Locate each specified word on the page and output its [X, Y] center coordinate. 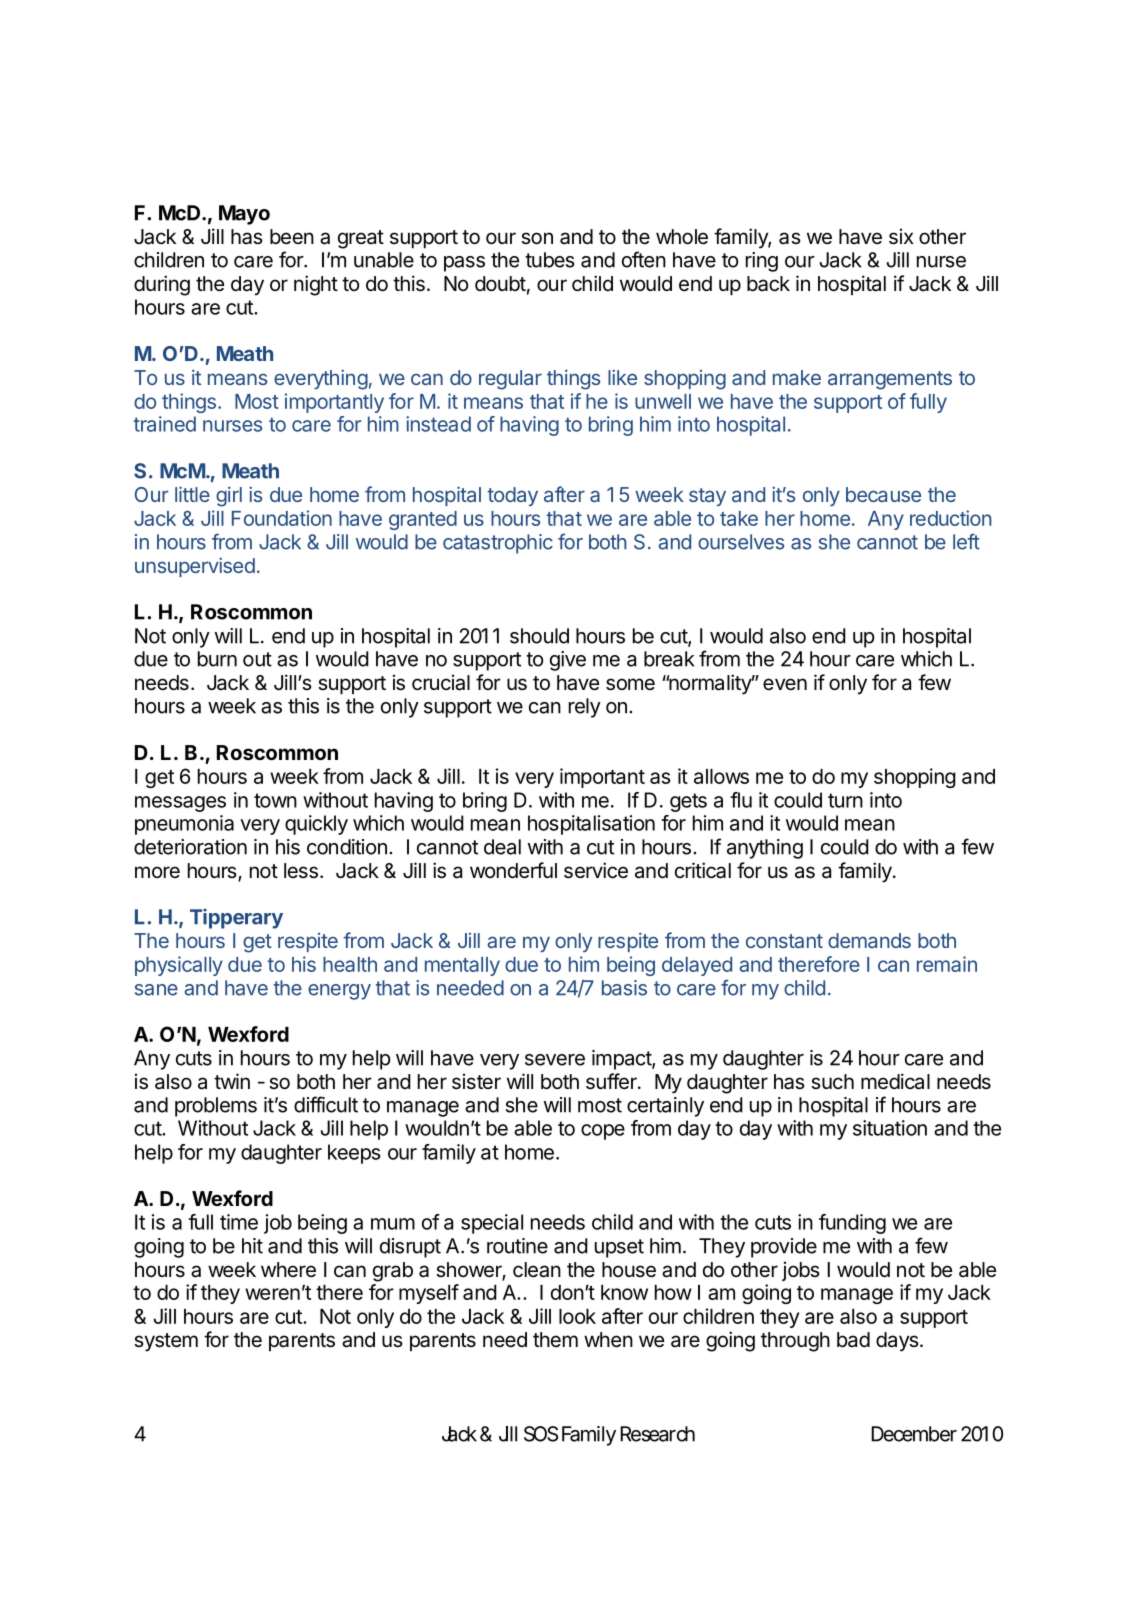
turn [845, 800]
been [292, 237]
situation [890, 1128]
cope [603, 1132]
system [166, 1342]
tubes [549, 260]
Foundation [282, 518]
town [275, 800]
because [883, 494]
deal [502, 847]
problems [216, 1107]
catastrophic [498, 544]
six [901, 236]
